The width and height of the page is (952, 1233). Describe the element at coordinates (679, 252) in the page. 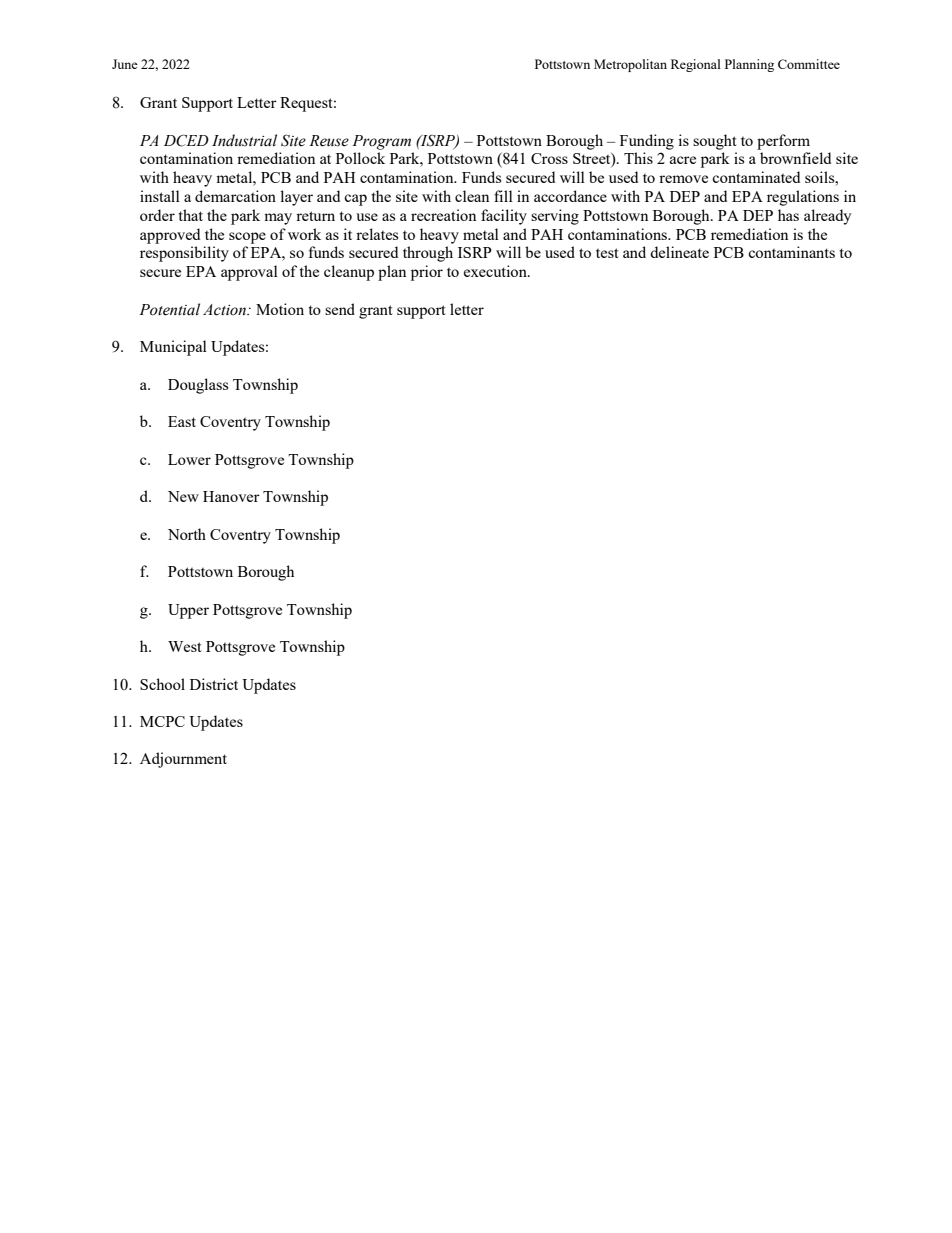

I see `delineate` at that location.
